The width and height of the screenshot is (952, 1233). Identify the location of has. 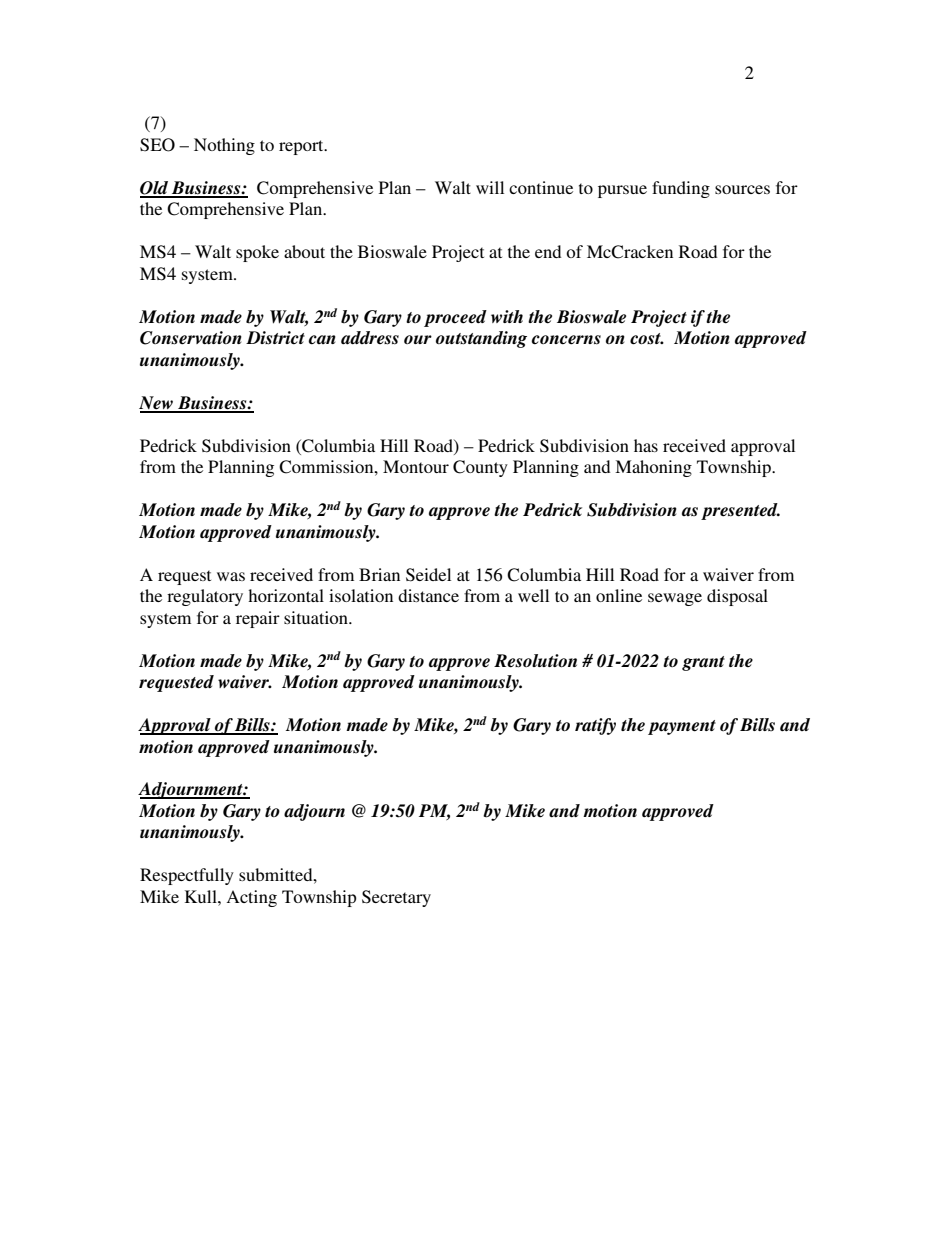
(646, 445).
